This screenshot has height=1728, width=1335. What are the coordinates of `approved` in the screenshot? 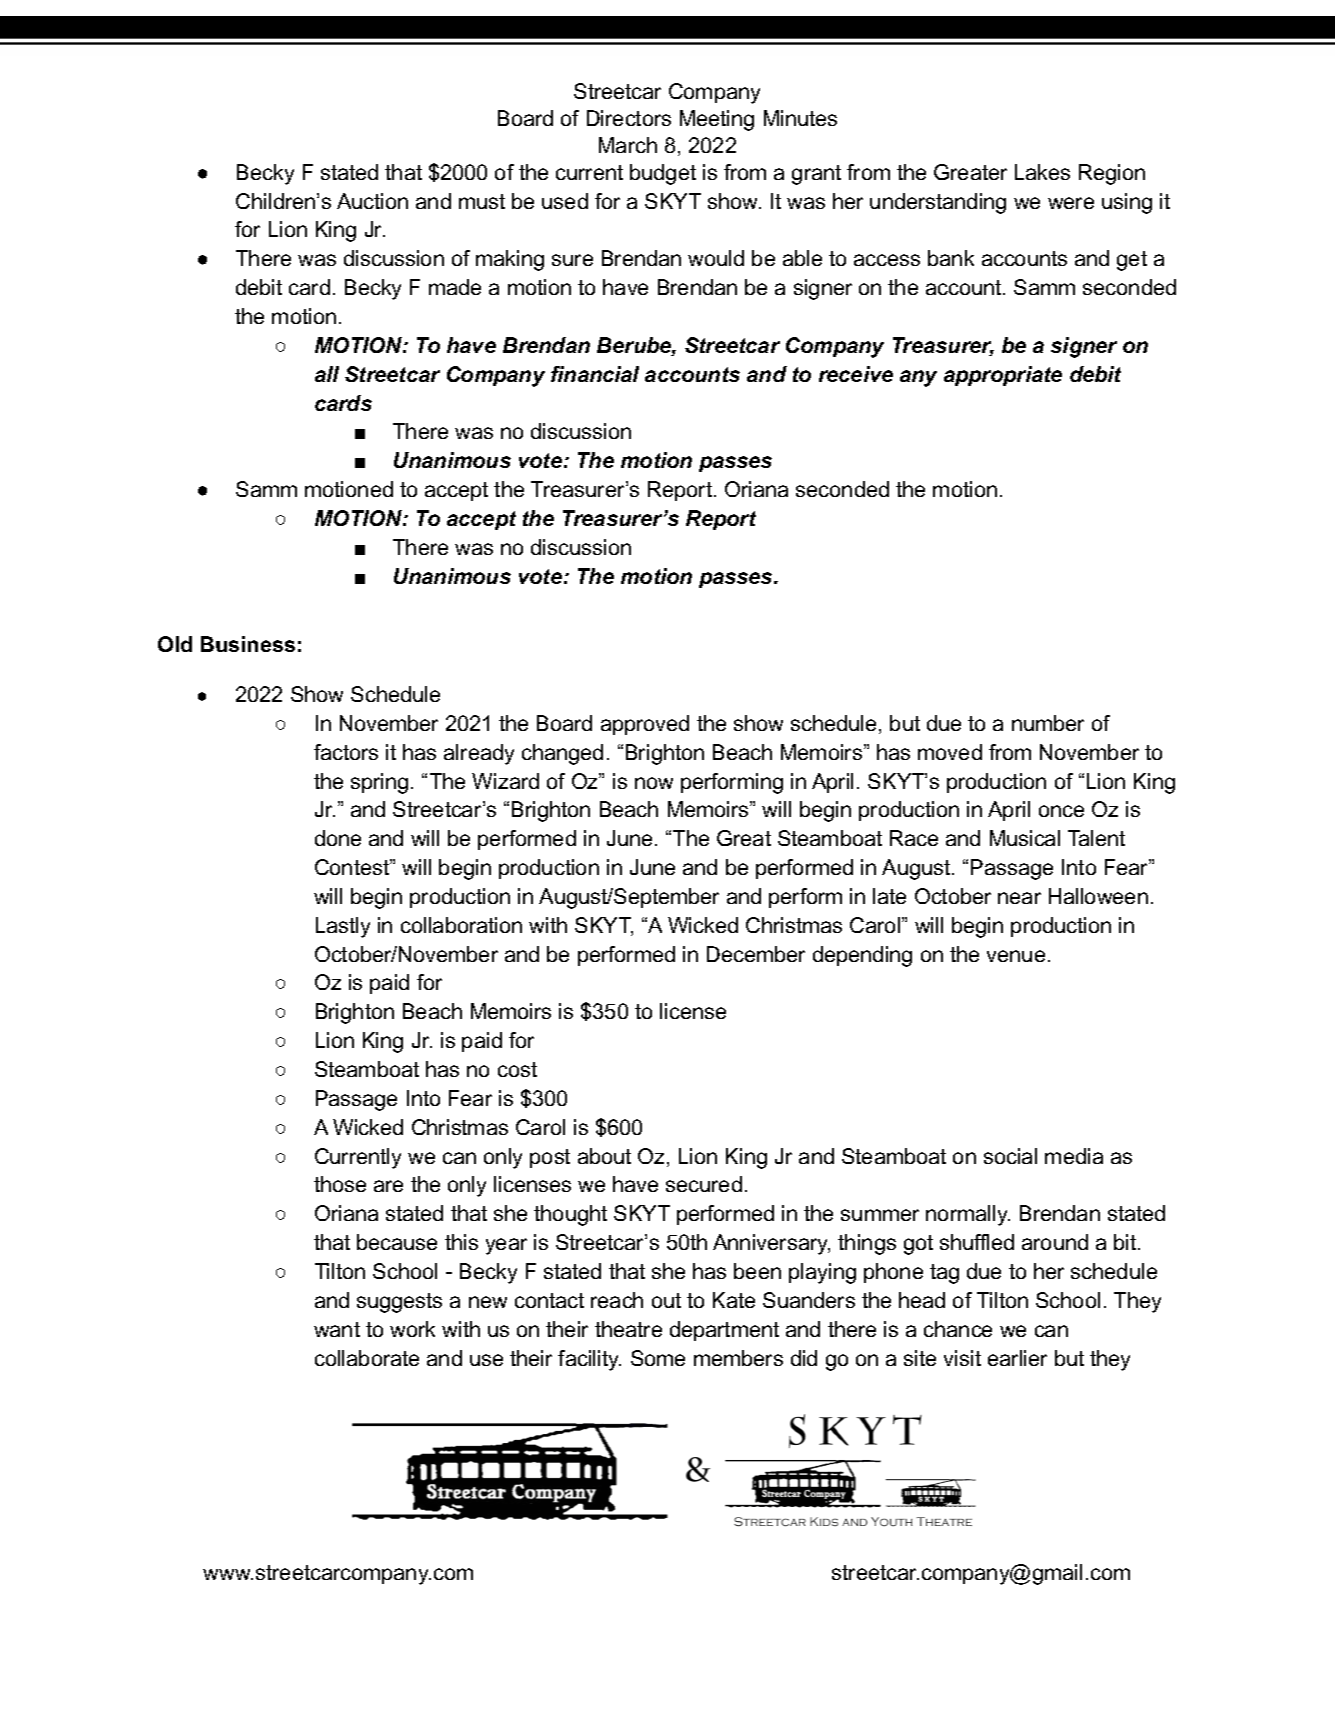 It's located at (645, 725).
